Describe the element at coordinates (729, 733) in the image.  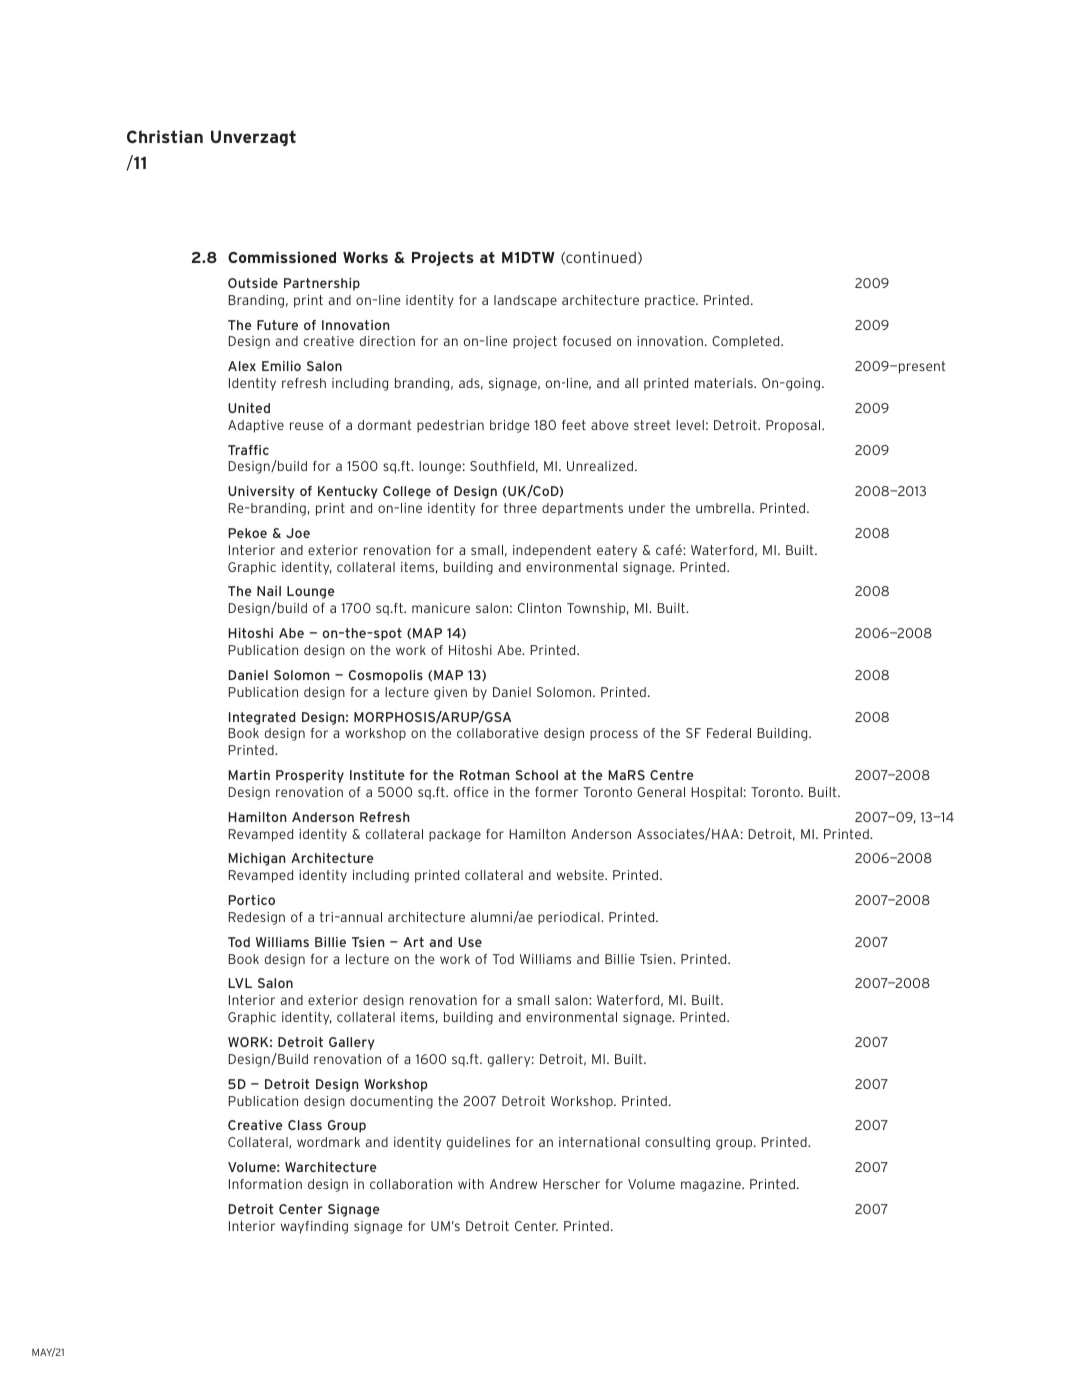
I see `Federal` at that location.
